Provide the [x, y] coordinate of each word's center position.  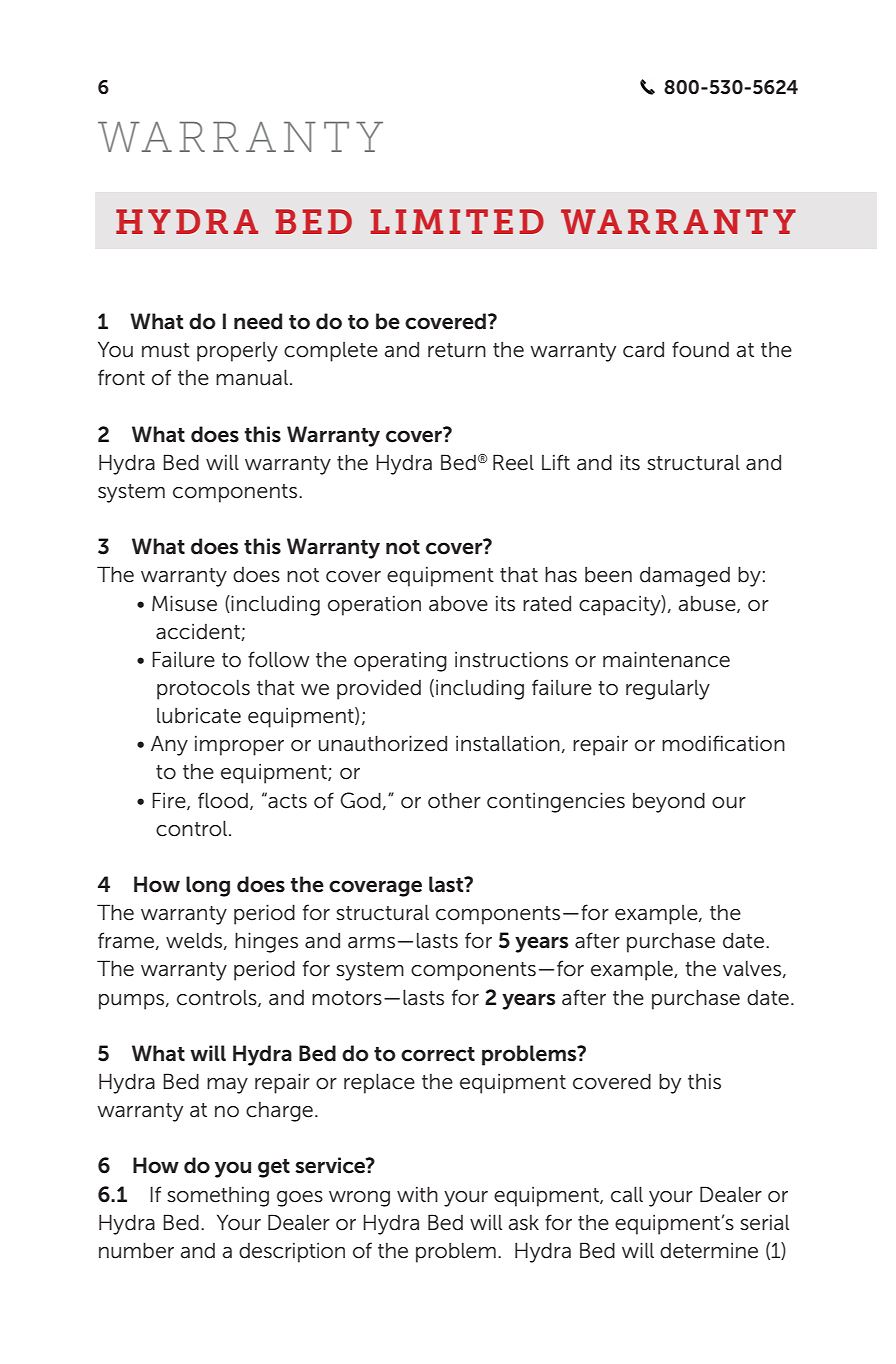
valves [753, 969]
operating [400, 662]
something [218, 1197]
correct [438, 1054]
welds [195, 941]
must [166, 350]
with [417, 1194]
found [700, 349]
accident [199, 632]
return [457, 350]
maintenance [666, 659]
